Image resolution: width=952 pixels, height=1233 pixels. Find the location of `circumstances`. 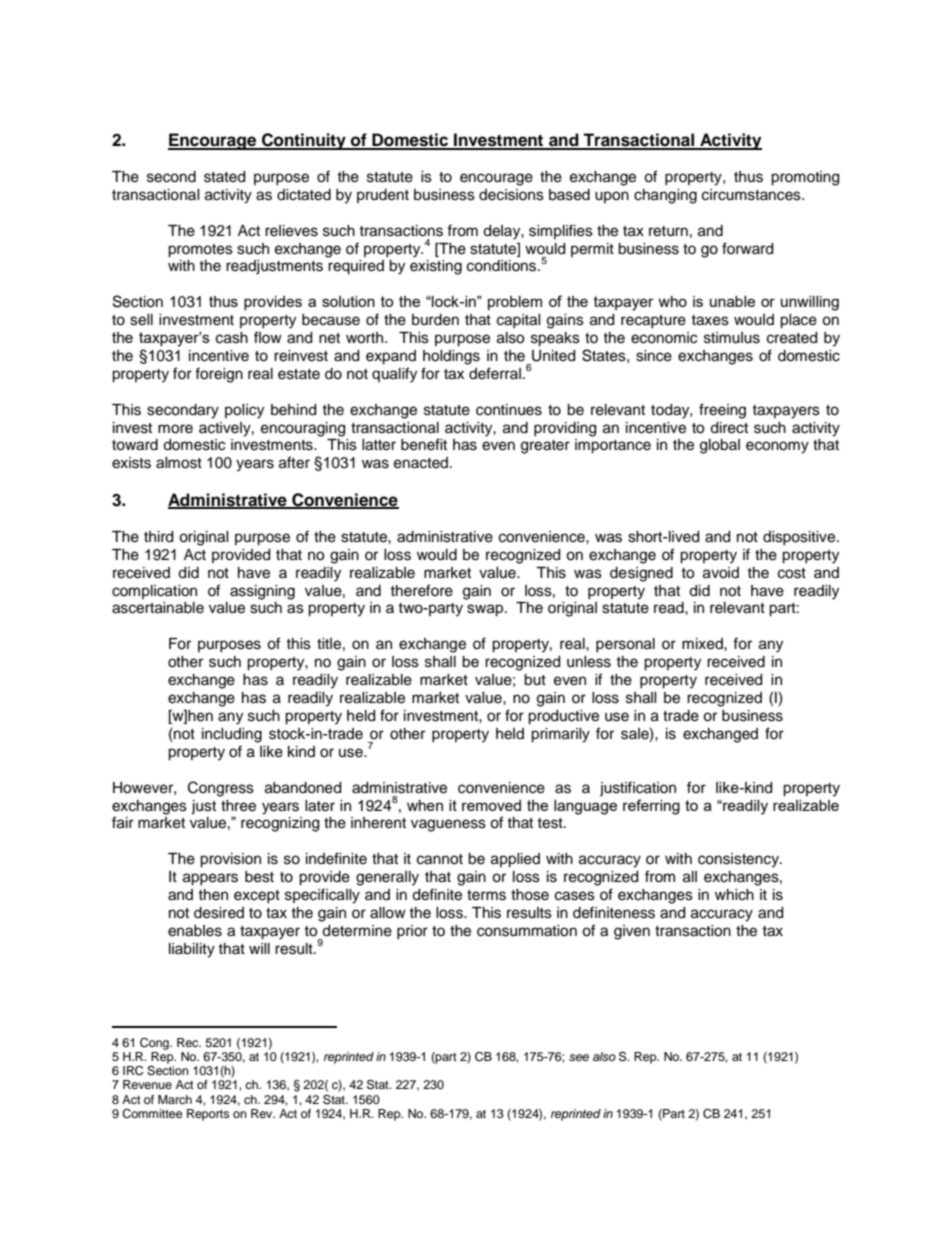

circumstances is located at coordinates (752, 195).
